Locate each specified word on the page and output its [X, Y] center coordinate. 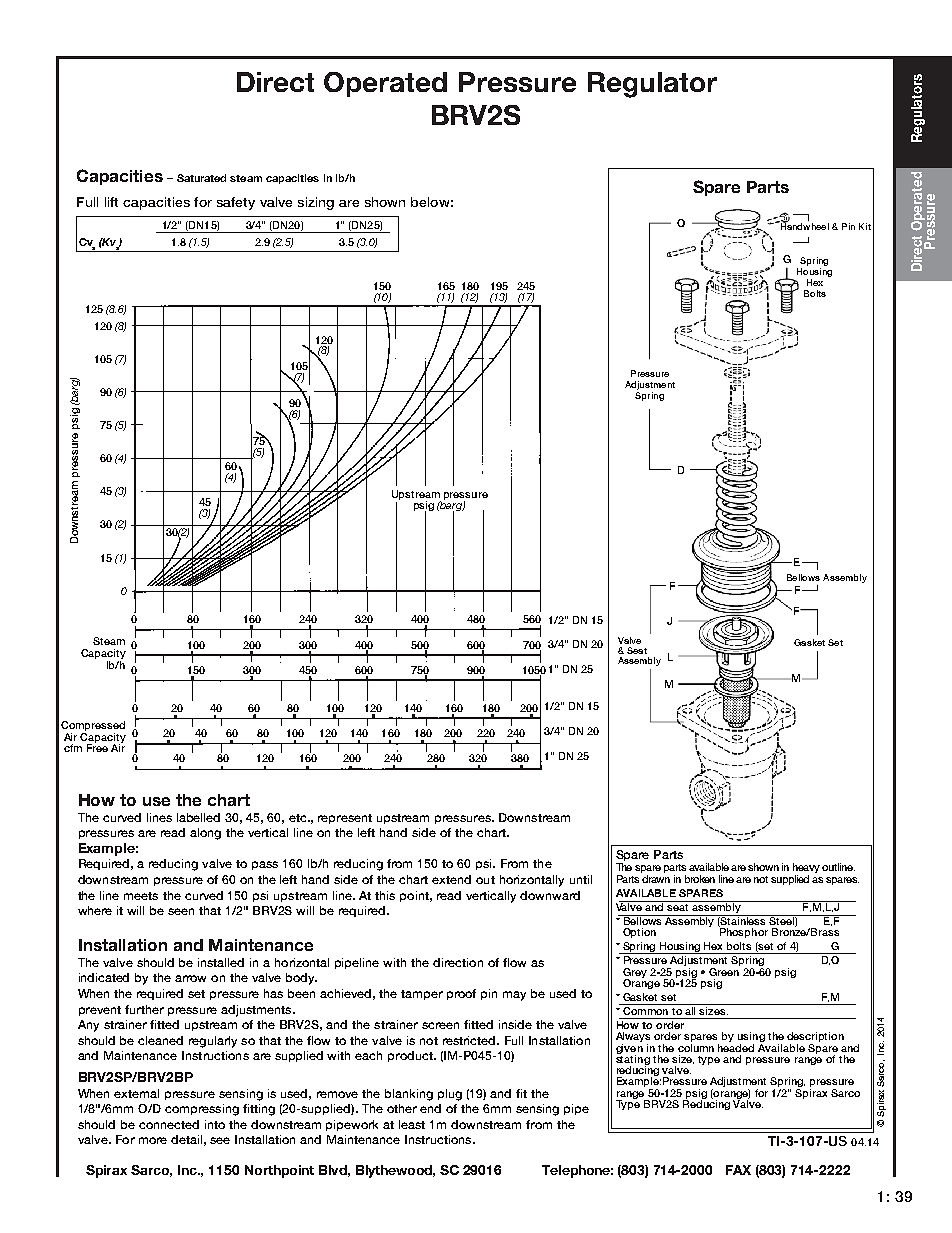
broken [700, 879]
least [412, 1124]
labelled [198, 817]
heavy [806, 869]
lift [111, 202]
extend [451, 879]
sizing [316, 203]
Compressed [93, 727]
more [153, 1140]
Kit [865, 226]
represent [345, 819]
